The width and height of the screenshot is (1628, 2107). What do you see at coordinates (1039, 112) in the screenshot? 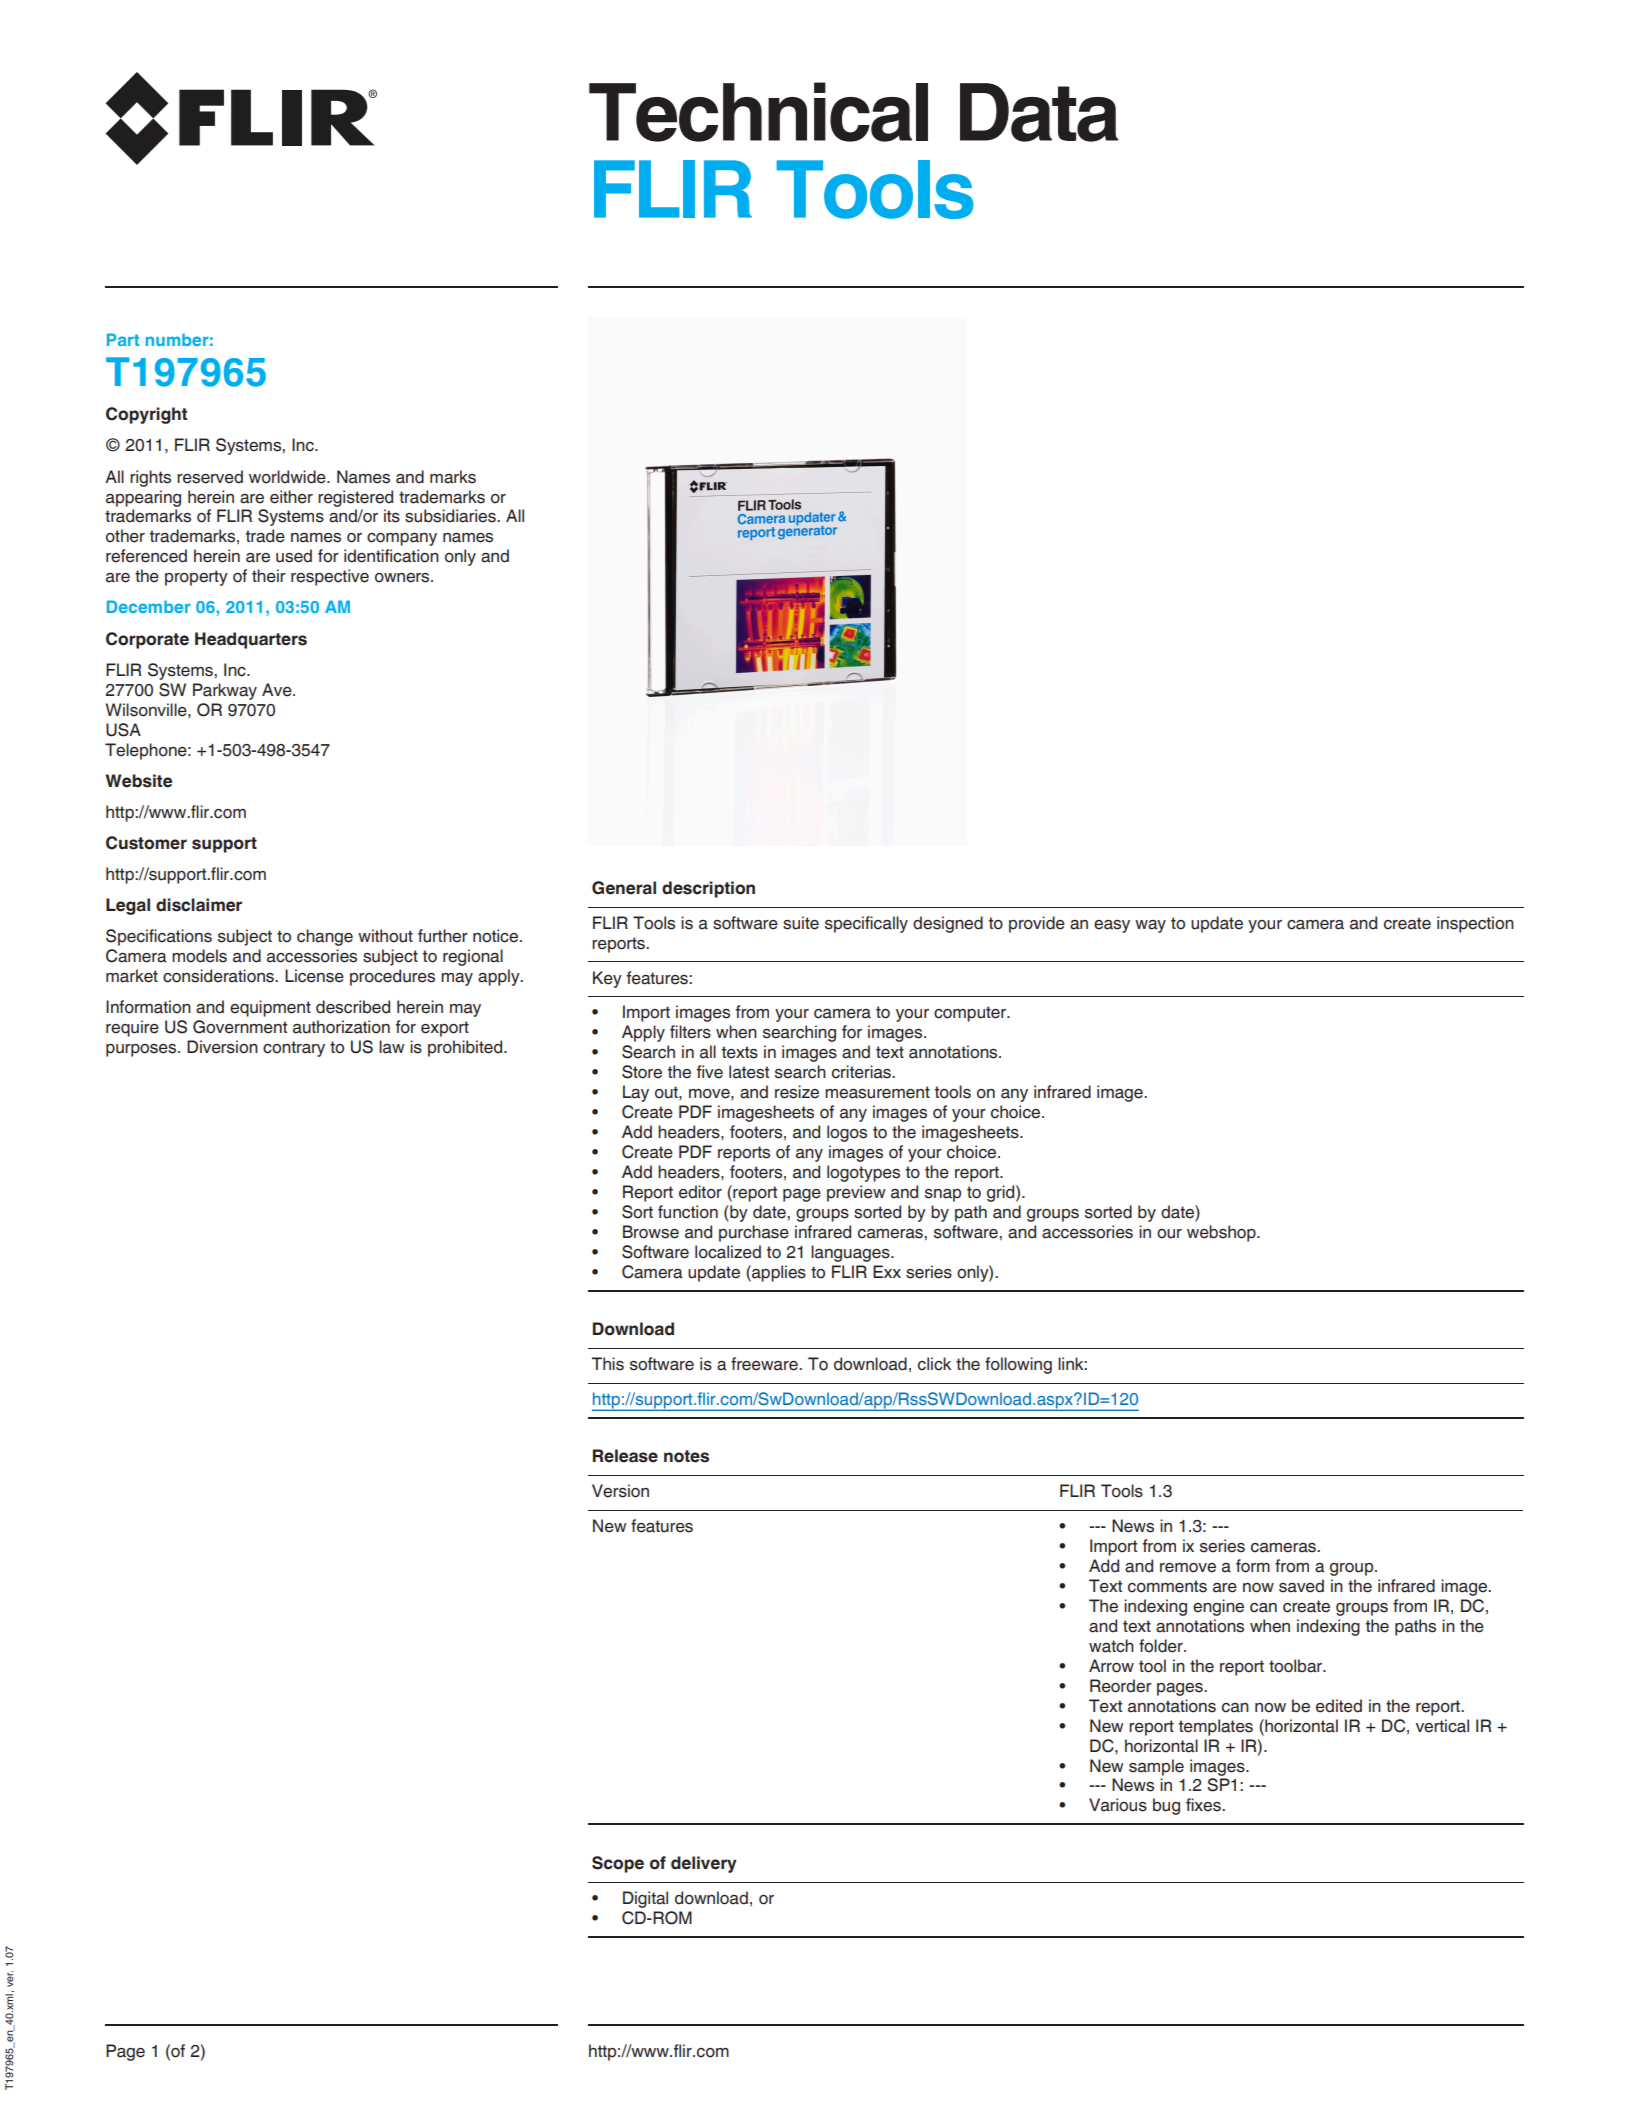
I see `Data` at bounding box center [1039, 112].
